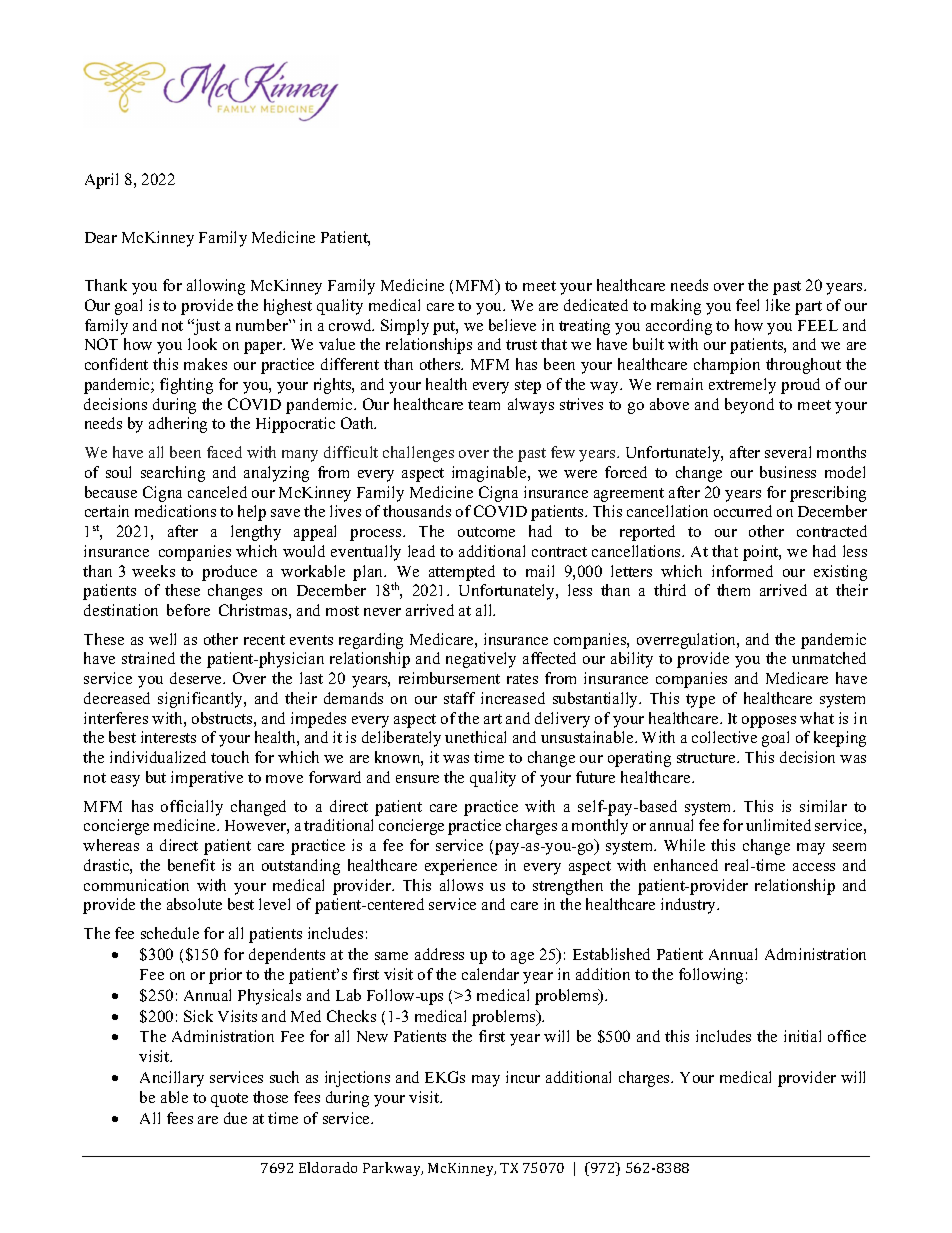 Image resolution: width=952 pixels, height=1233 pixels. Describe the element at coordinates (192, 808) in the screenshot. I see `officially` at that location.
